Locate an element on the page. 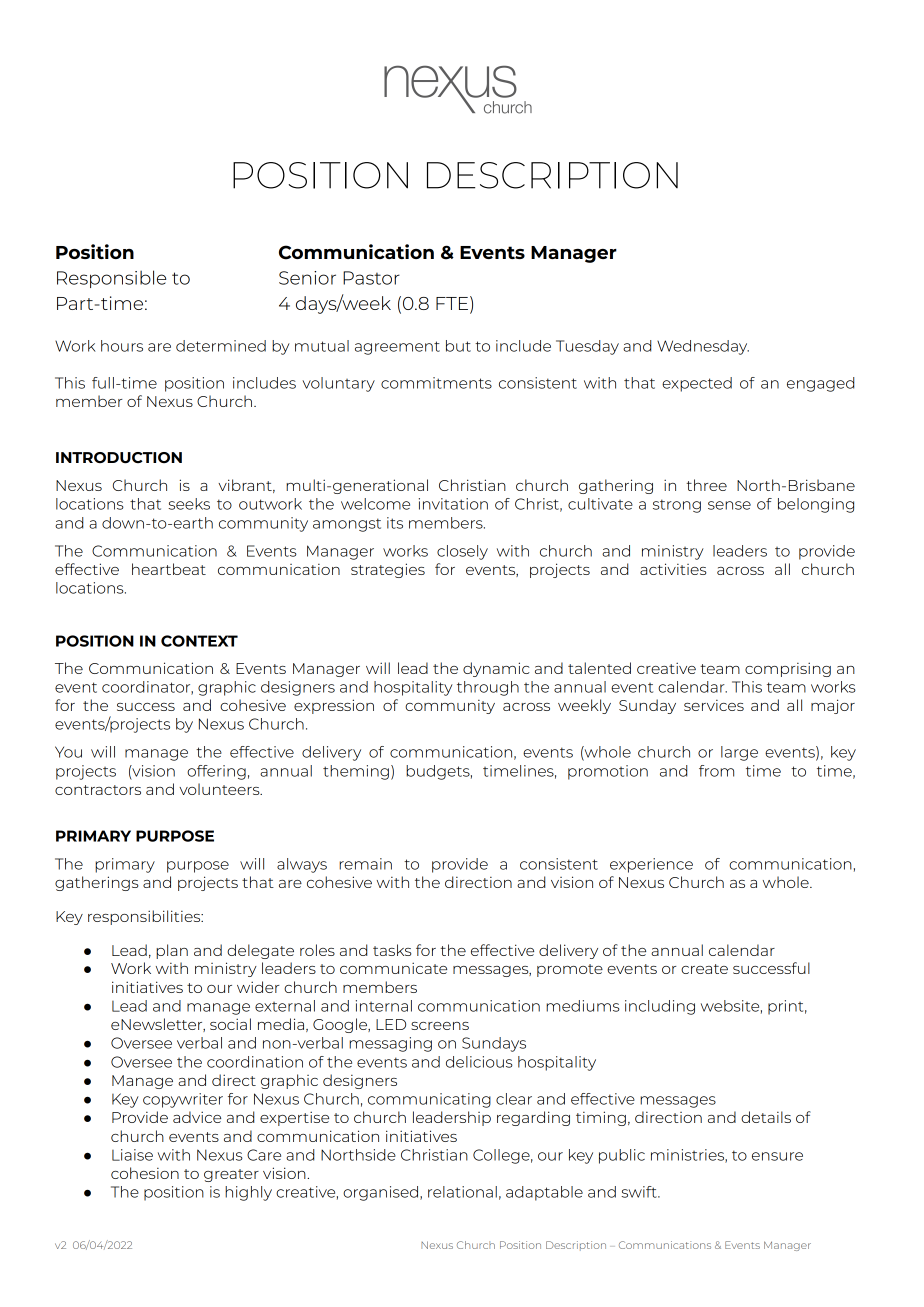 This image has width=924, height=1307. but is located at coordinates (458, 346).
